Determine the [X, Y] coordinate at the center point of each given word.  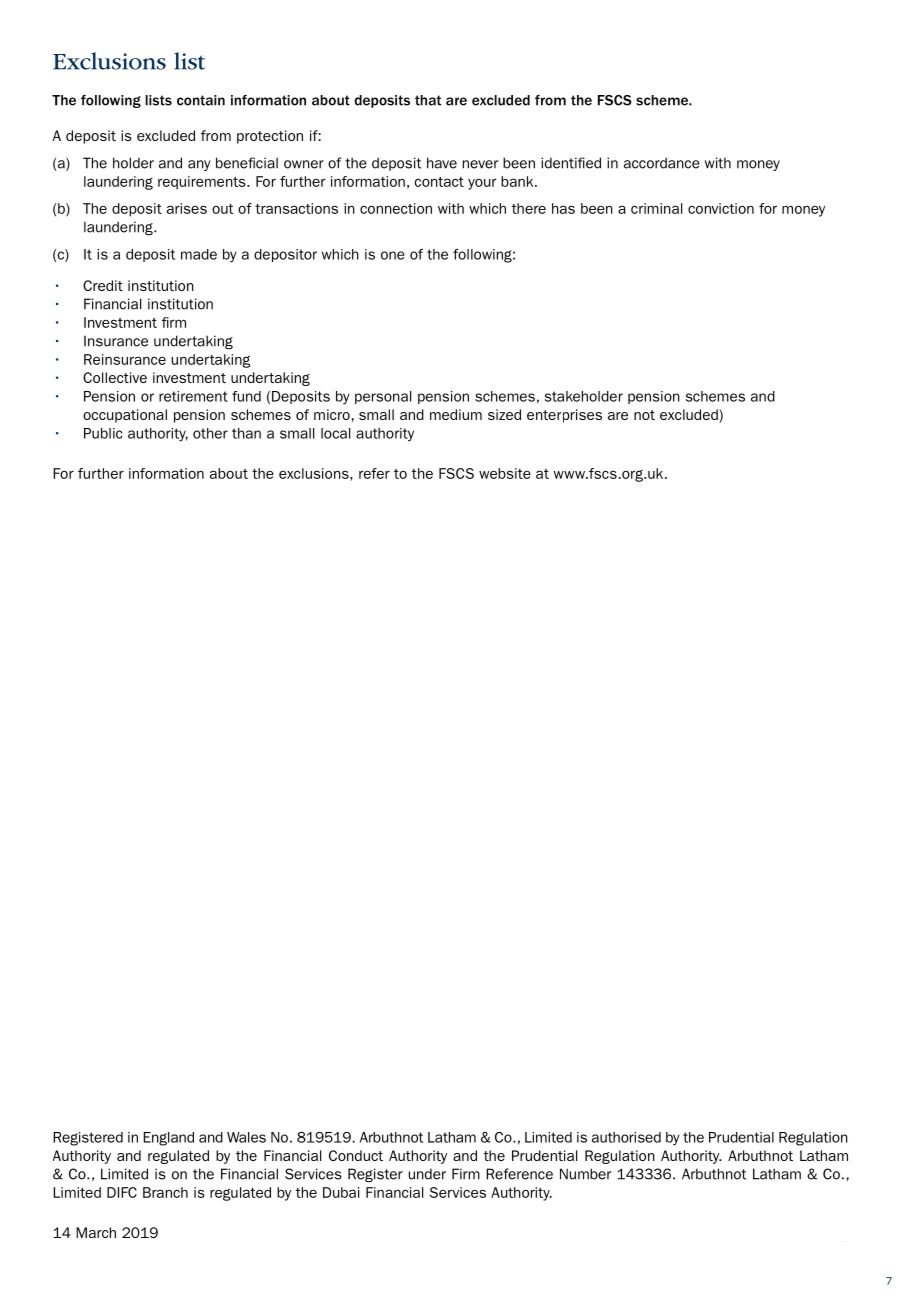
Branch [165, 1192]
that [428, 100]
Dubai [341, 1192]
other [210, 433]
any [199, 165]
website [505, 473]
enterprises [564, 416]
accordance [662, 163]
